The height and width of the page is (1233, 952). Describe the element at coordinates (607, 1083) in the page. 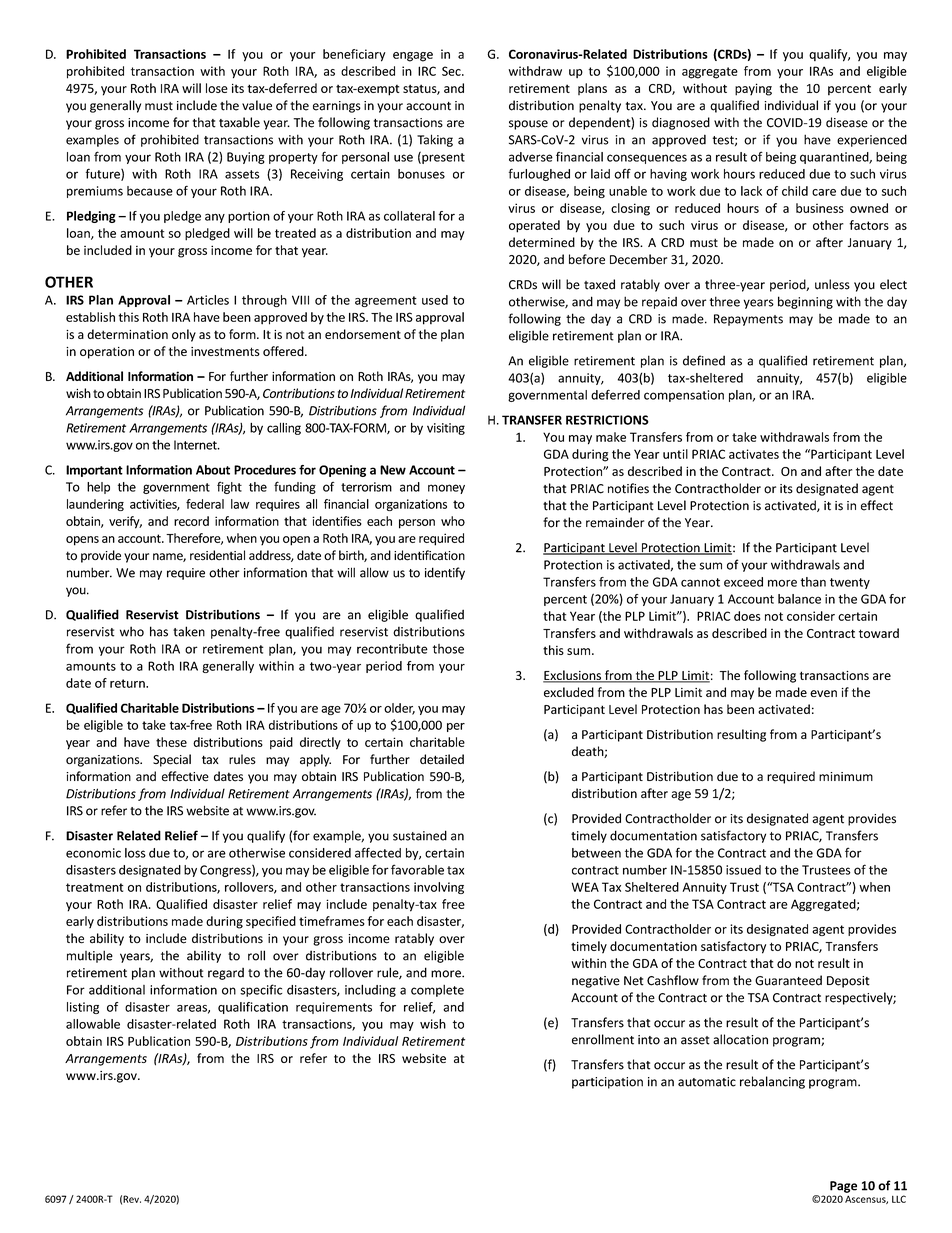

I see `participation` at that location.
